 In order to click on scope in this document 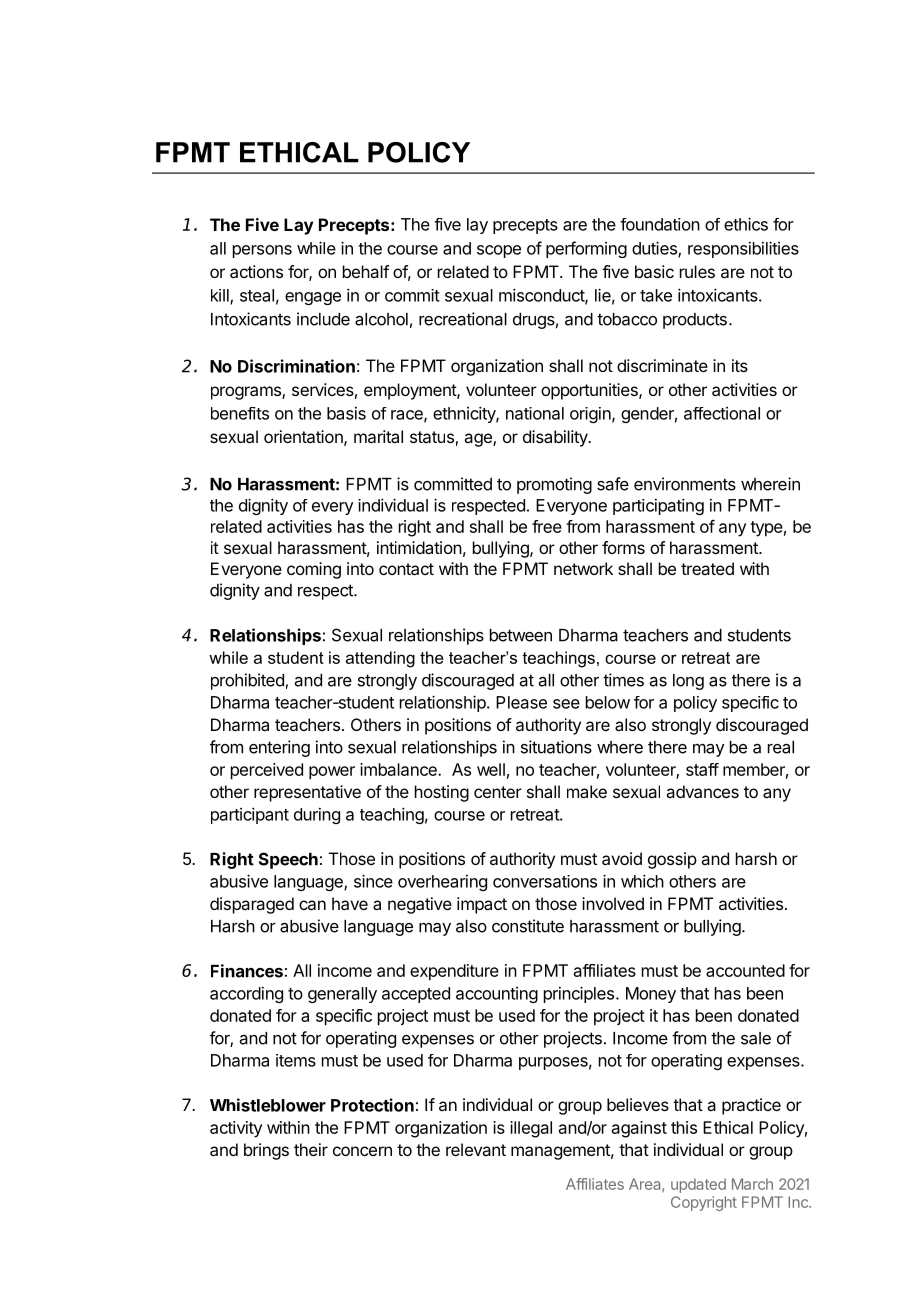, I will do `click(499, 251)`.
